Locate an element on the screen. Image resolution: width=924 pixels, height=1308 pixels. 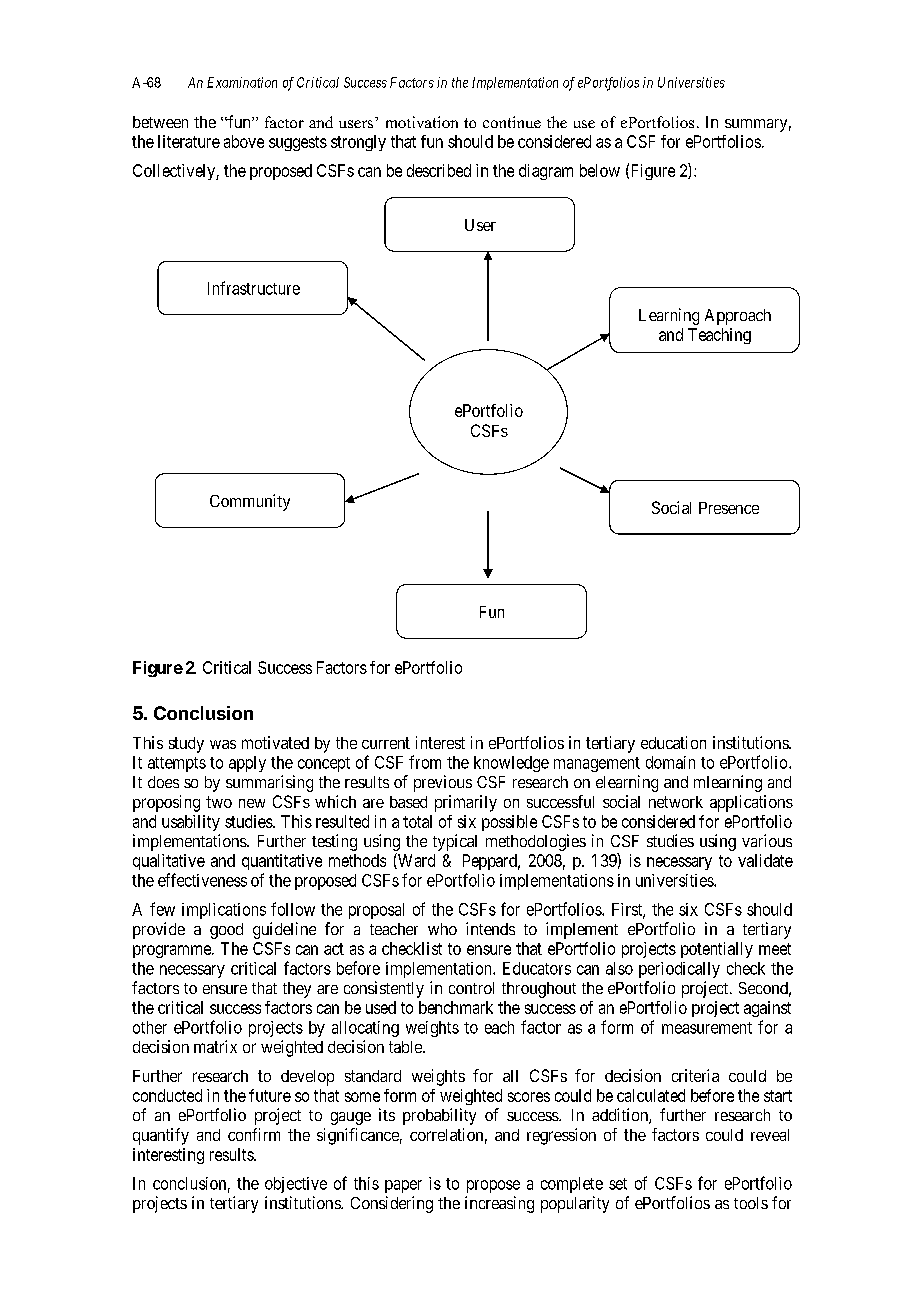
was is located at coordinates (223, 744).
